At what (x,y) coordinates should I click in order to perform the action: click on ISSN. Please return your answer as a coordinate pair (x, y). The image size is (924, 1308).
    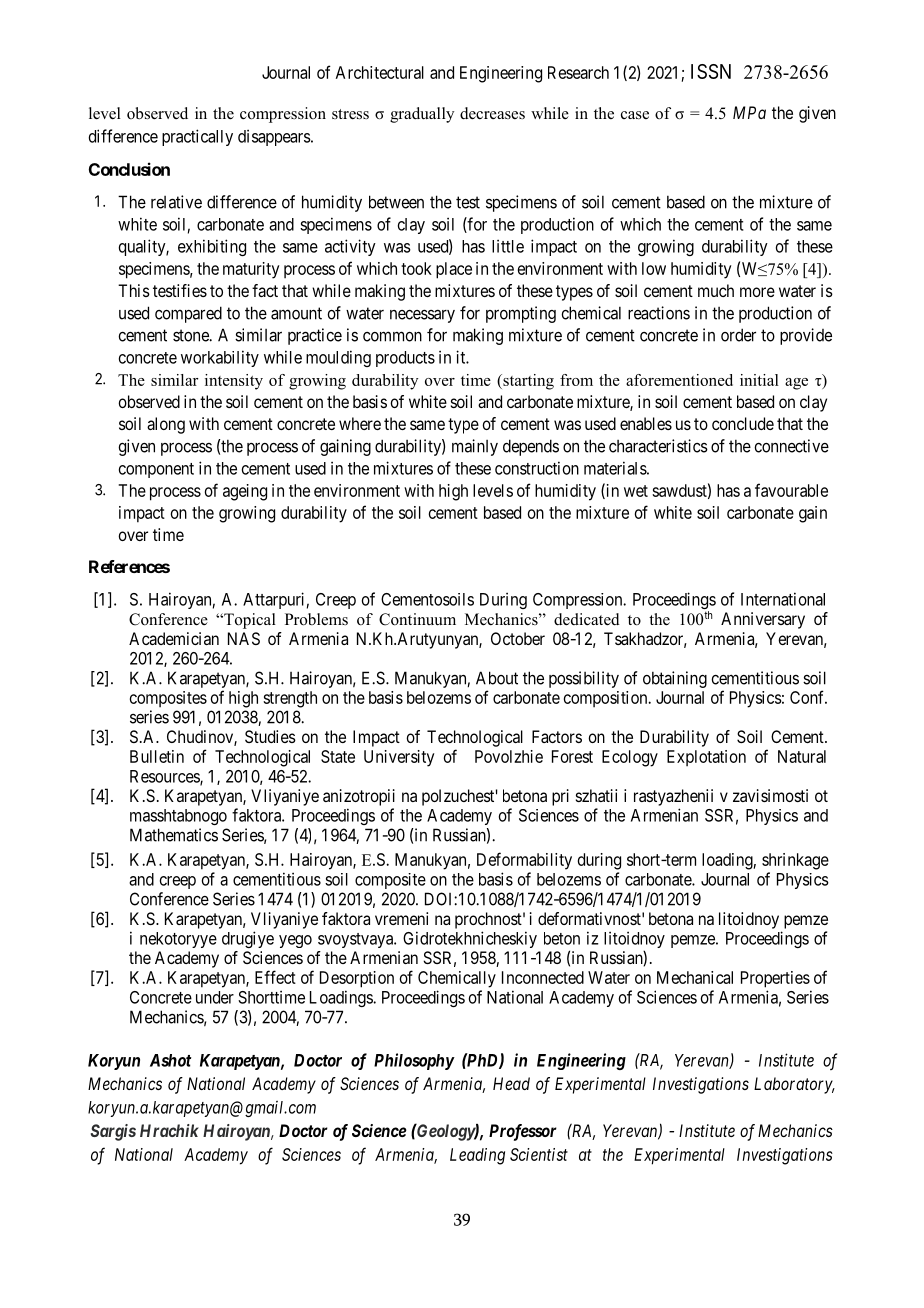
    Looking at the image, I should click on (711, 71).
